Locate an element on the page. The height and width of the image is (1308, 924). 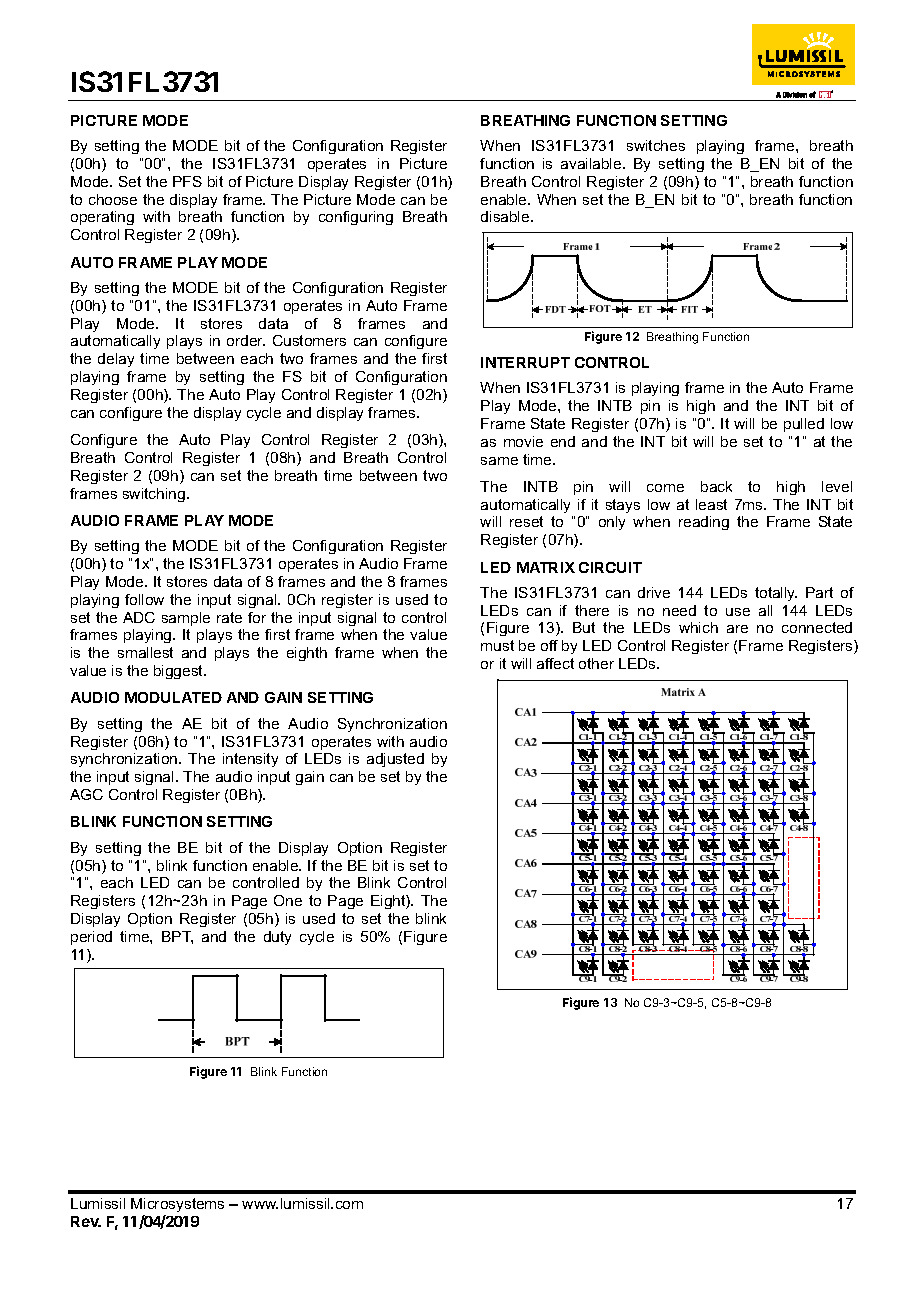
switching is located at coordinates (154, 495).
